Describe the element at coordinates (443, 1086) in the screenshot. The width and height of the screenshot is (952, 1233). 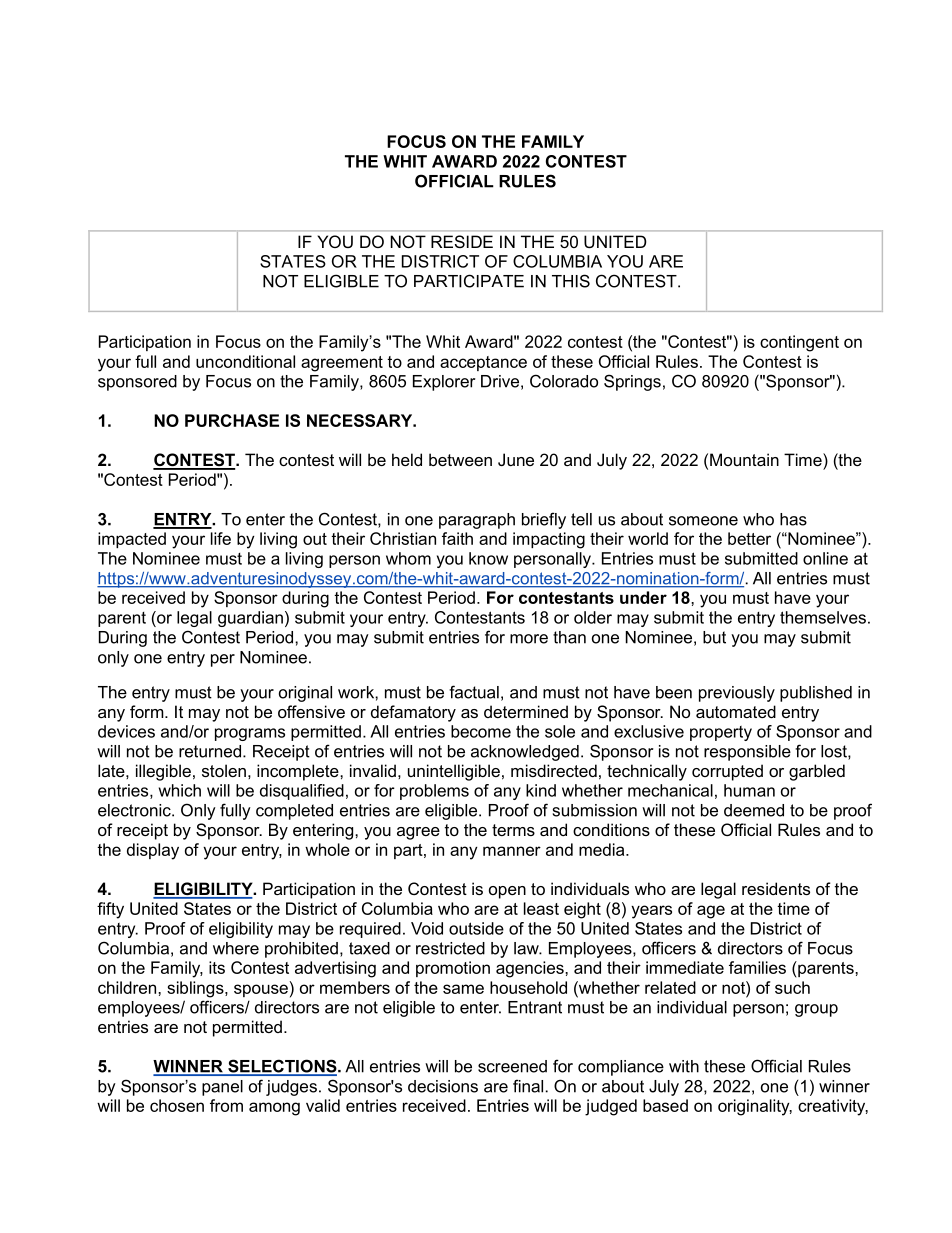
I see `decisions` at that location.
